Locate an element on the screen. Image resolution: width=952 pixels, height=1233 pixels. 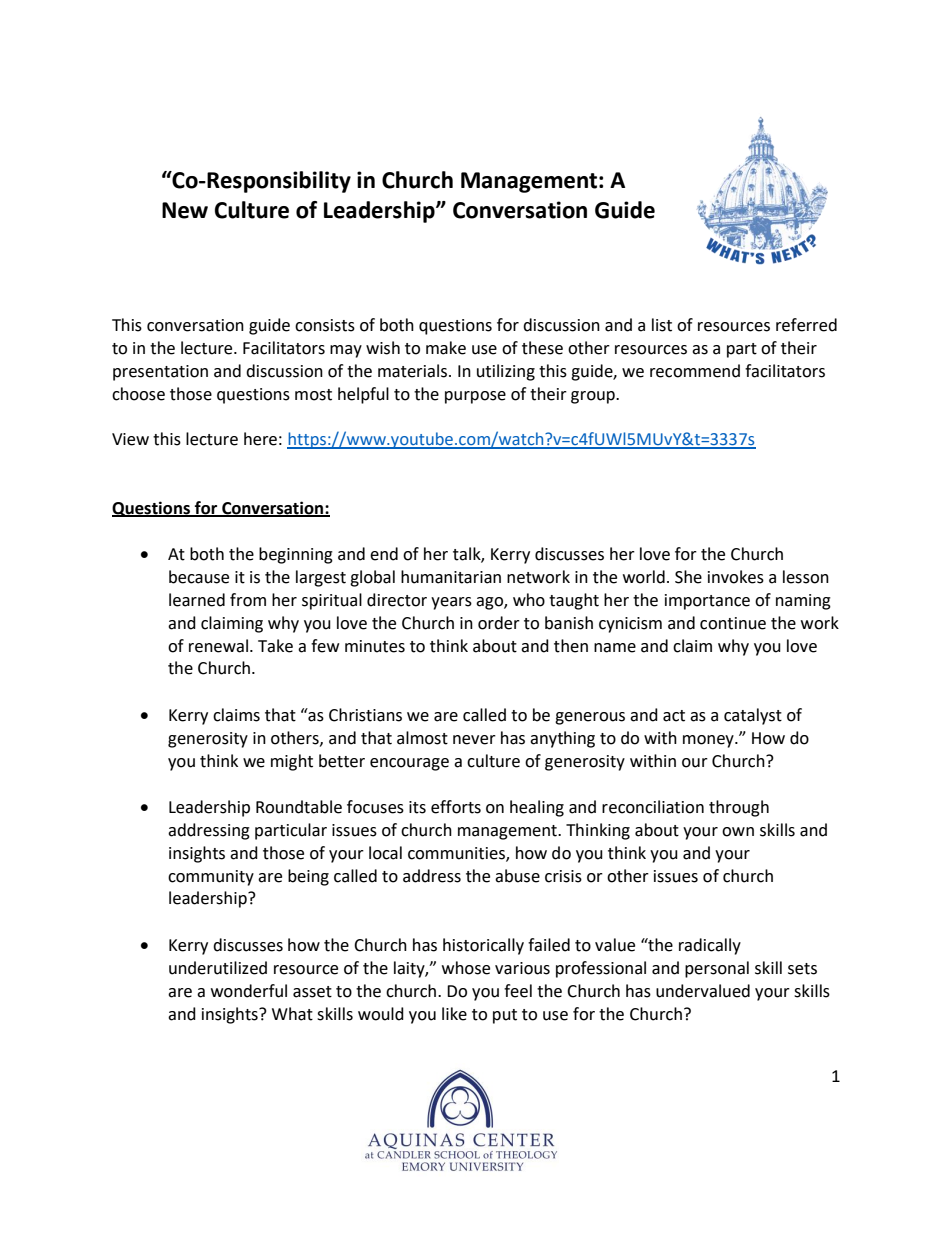
make is located at coordinates (446, 348).
